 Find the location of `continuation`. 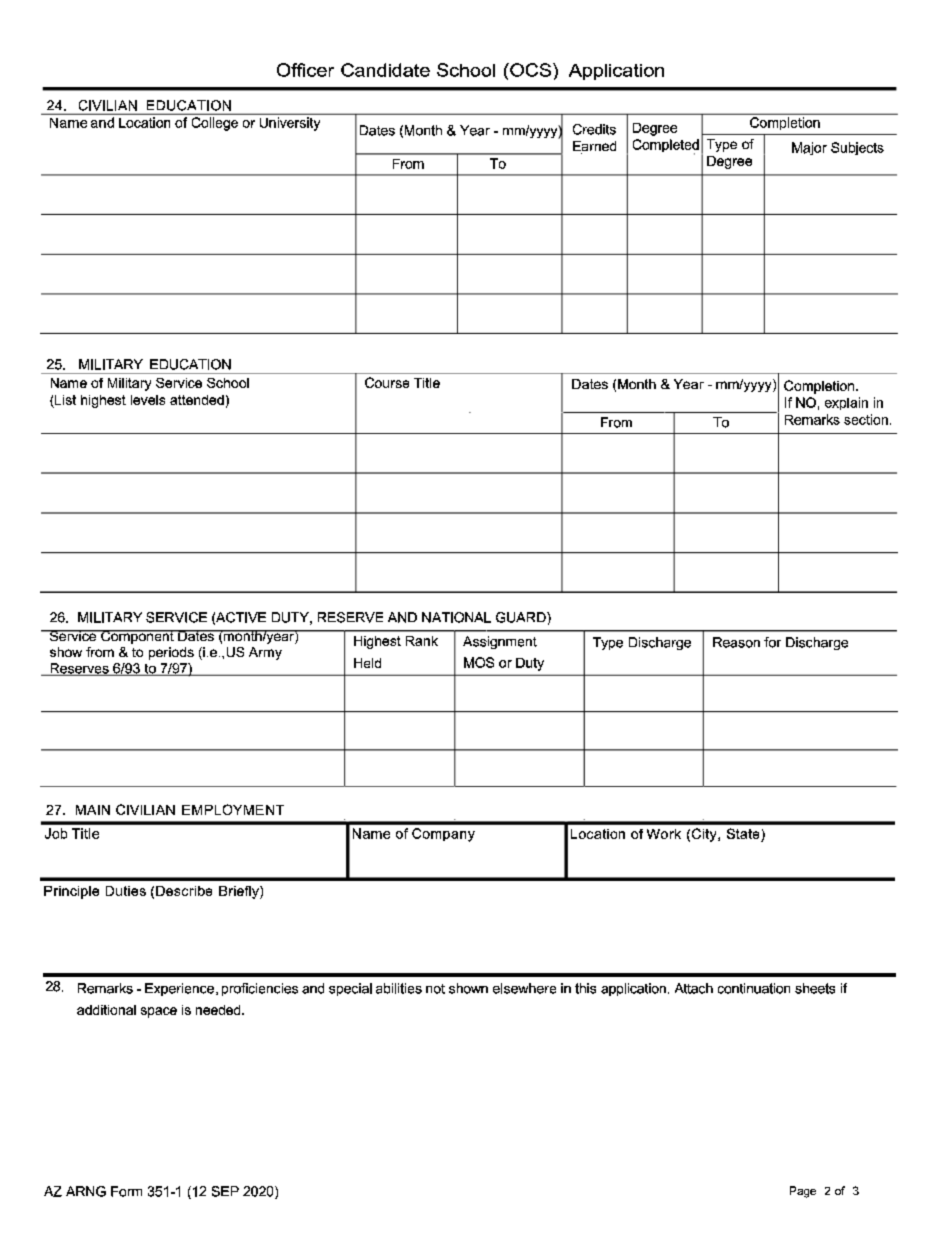

continuation is located at coordinates (754, 988).
